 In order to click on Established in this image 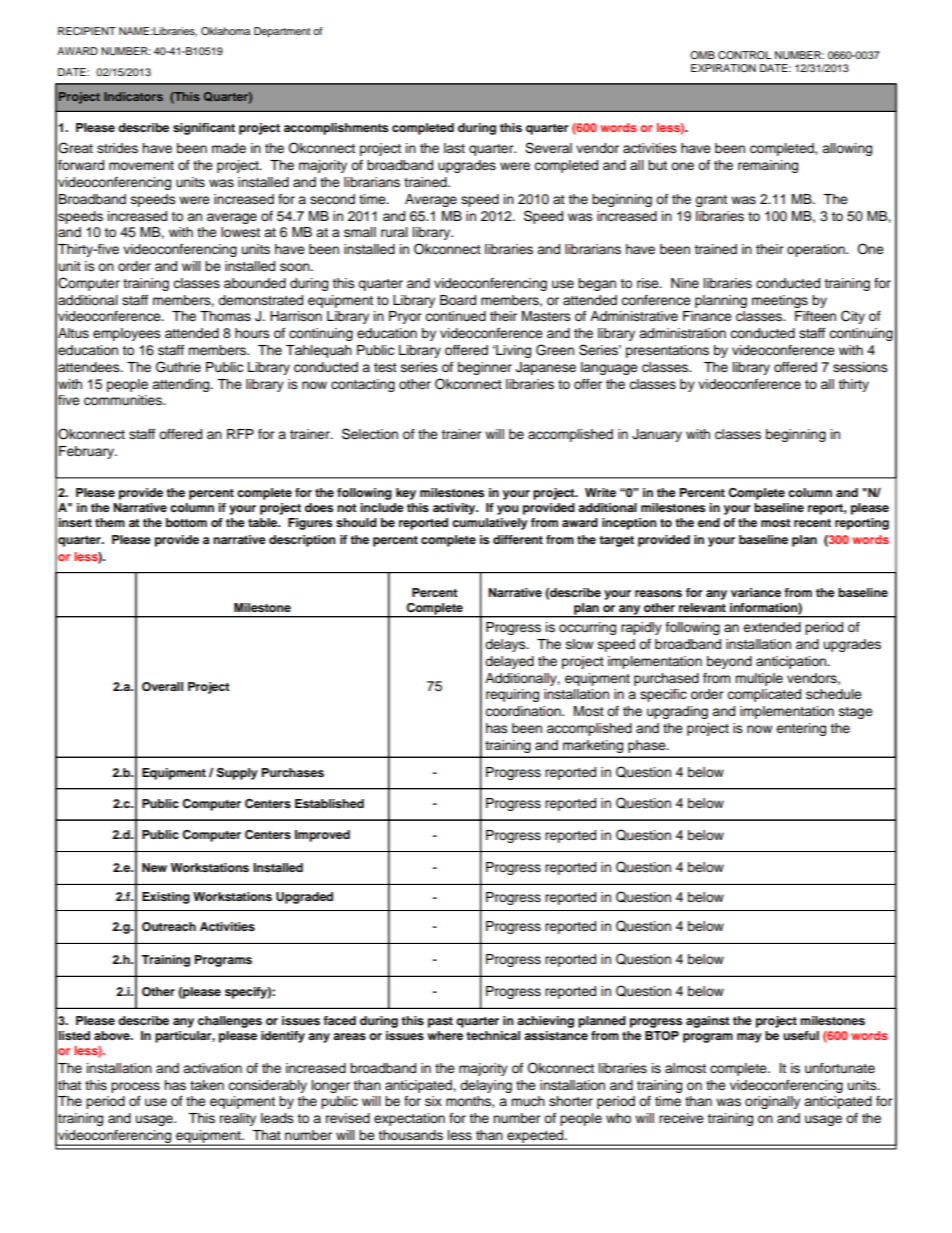, I will do `click(329, 803)`.
